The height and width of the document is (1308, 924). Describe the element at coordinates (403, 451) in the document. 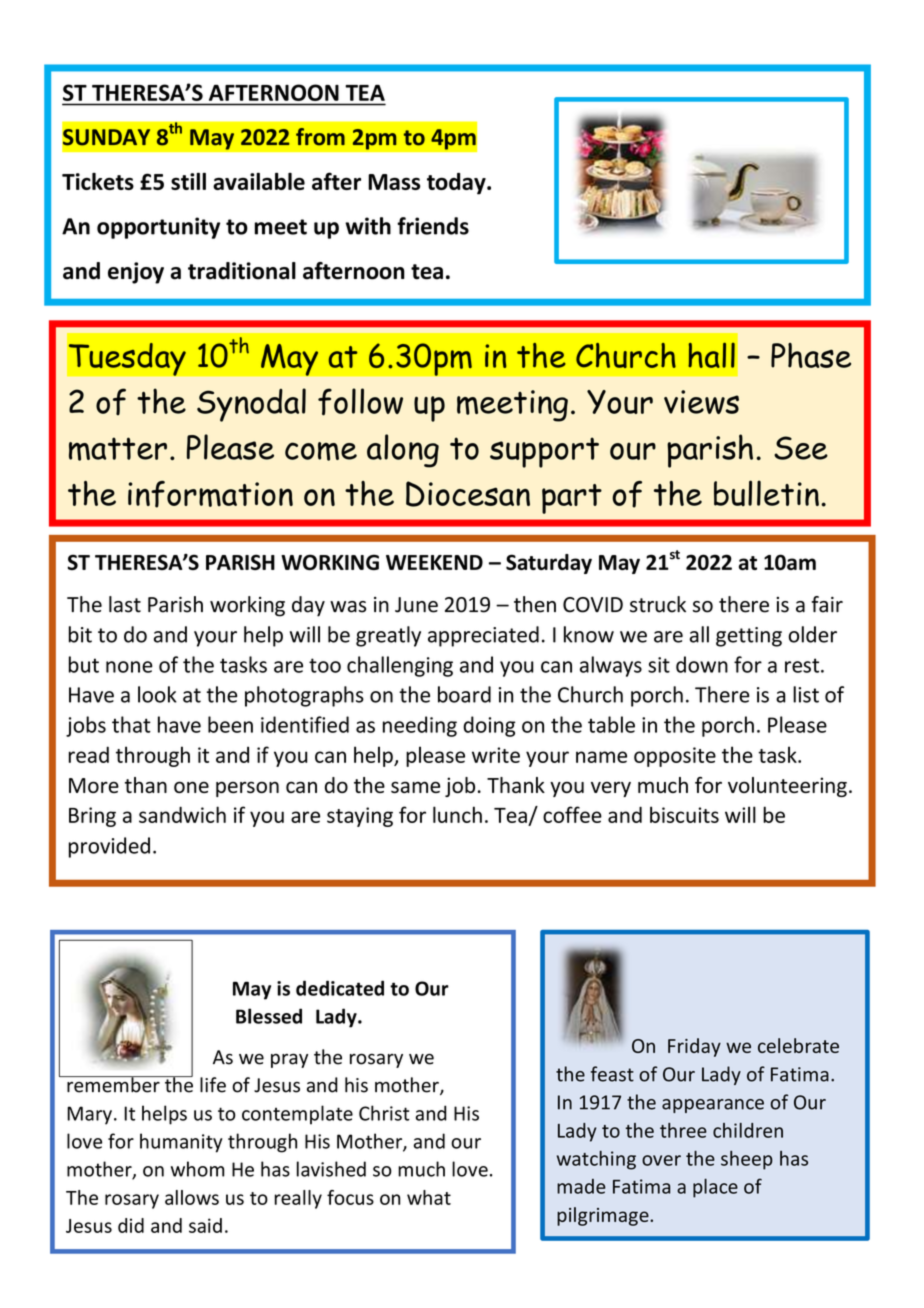

I see `along` at that location.
